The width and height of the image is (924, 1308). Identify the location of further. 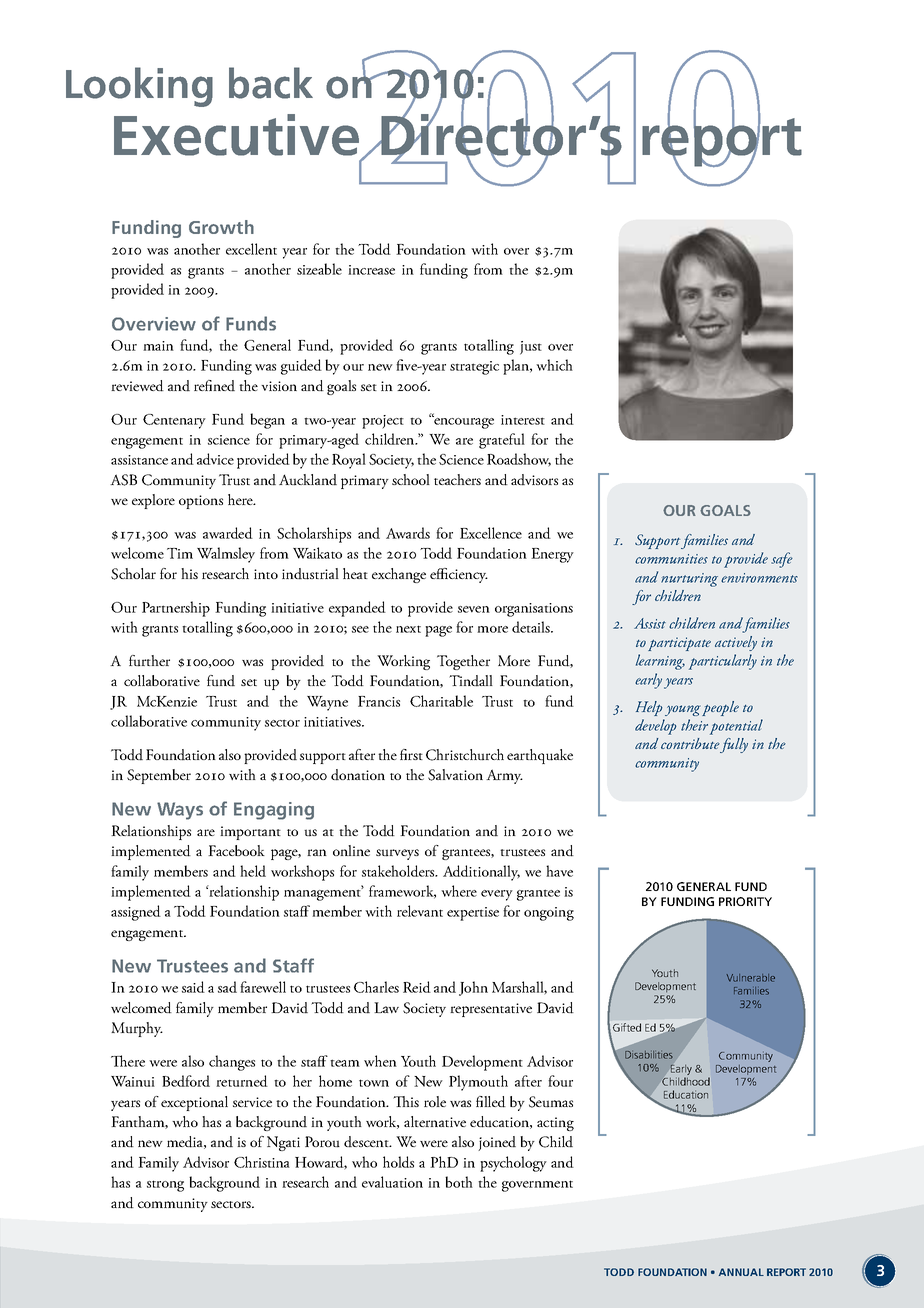
(149, 661).
